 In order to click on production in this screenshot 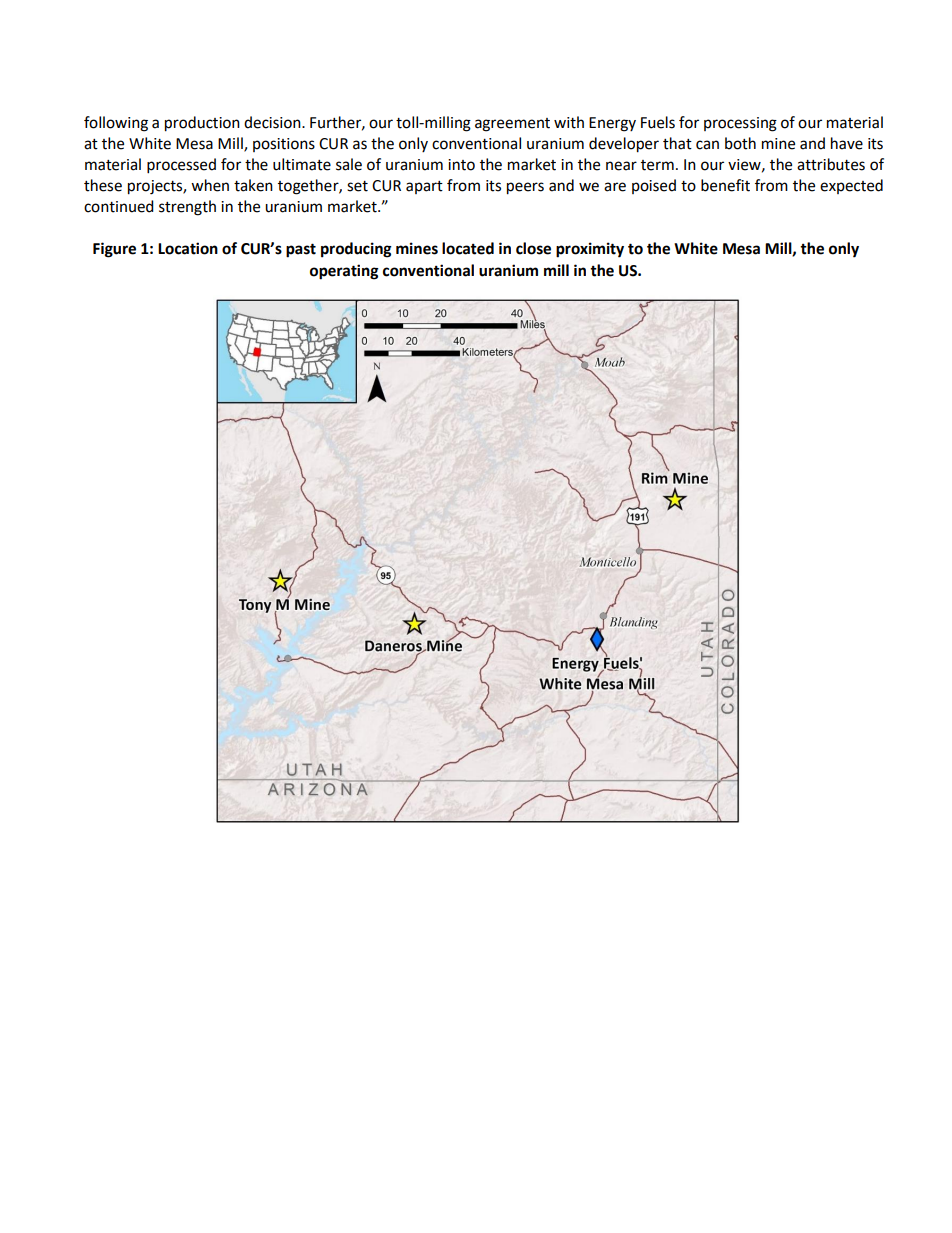, I will do `click(202, 124)`.
